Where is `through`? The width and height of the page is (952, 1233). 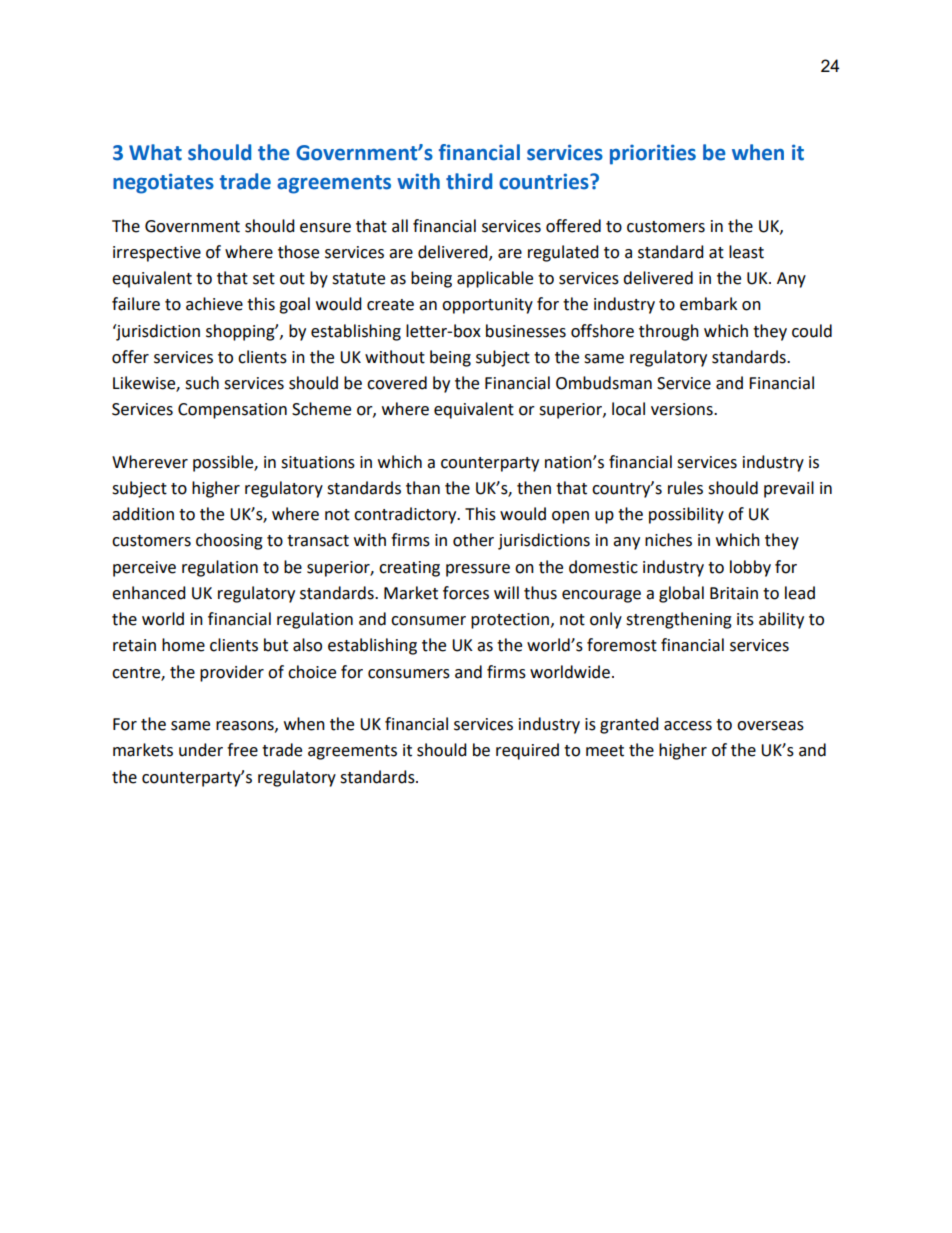
through is located at coordinates (669, 332).
